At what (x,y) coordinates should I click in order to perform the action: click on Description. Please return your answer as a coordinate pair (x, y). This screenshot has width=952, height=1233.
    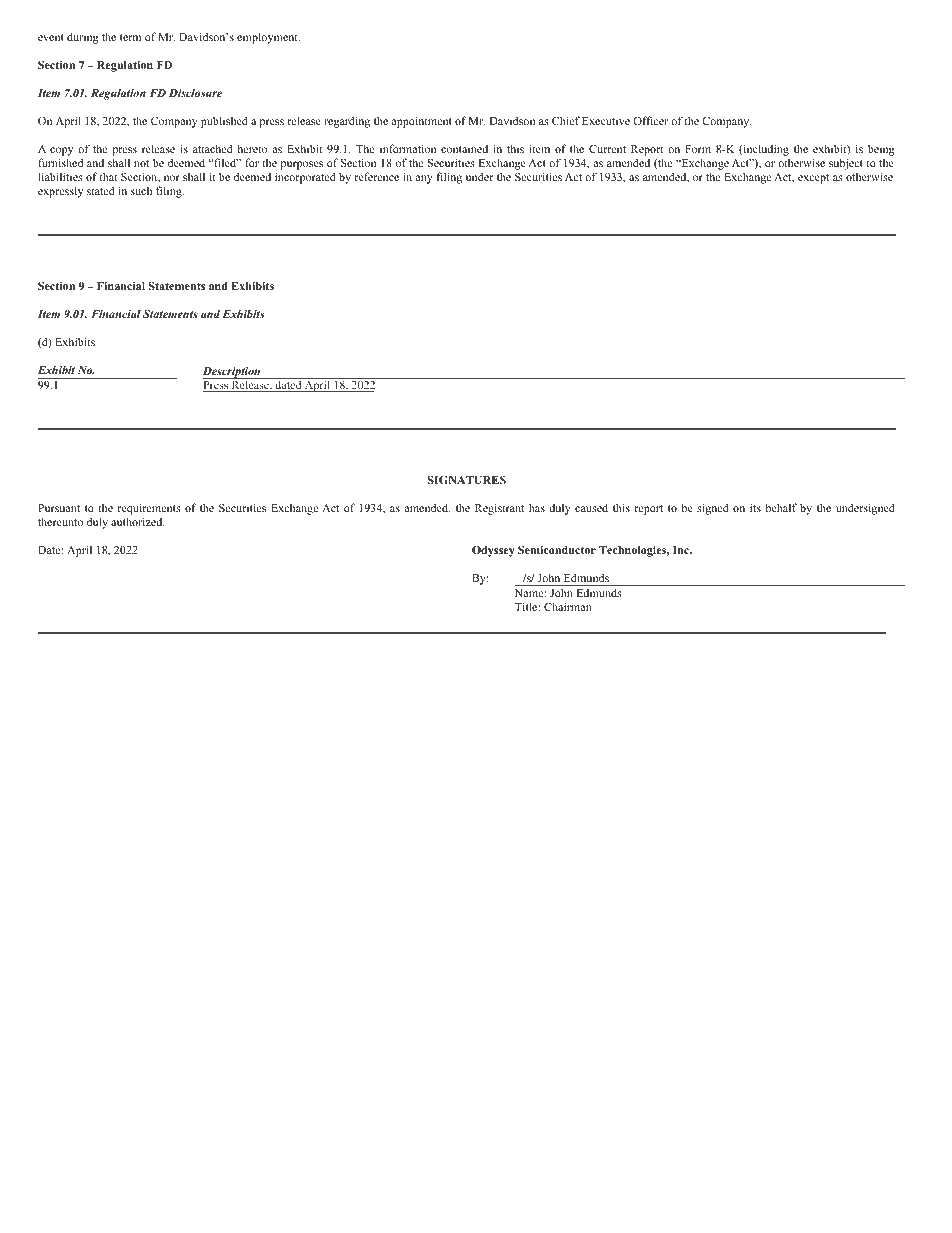
    Looking at the image, I should click on (233, 373).
